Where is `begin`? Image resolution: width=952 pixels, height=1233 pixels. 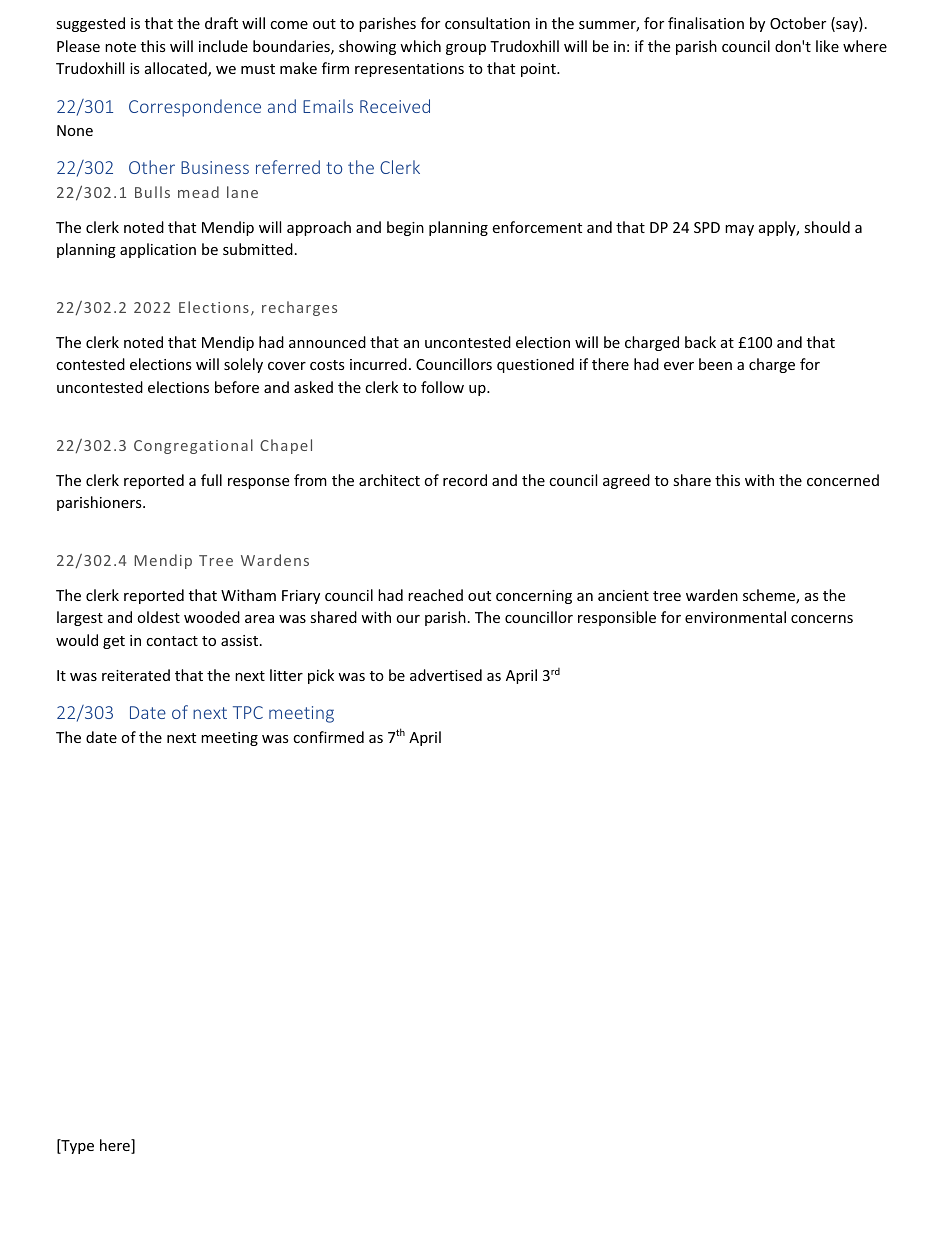 begin is located at coordinates (405, 228).
